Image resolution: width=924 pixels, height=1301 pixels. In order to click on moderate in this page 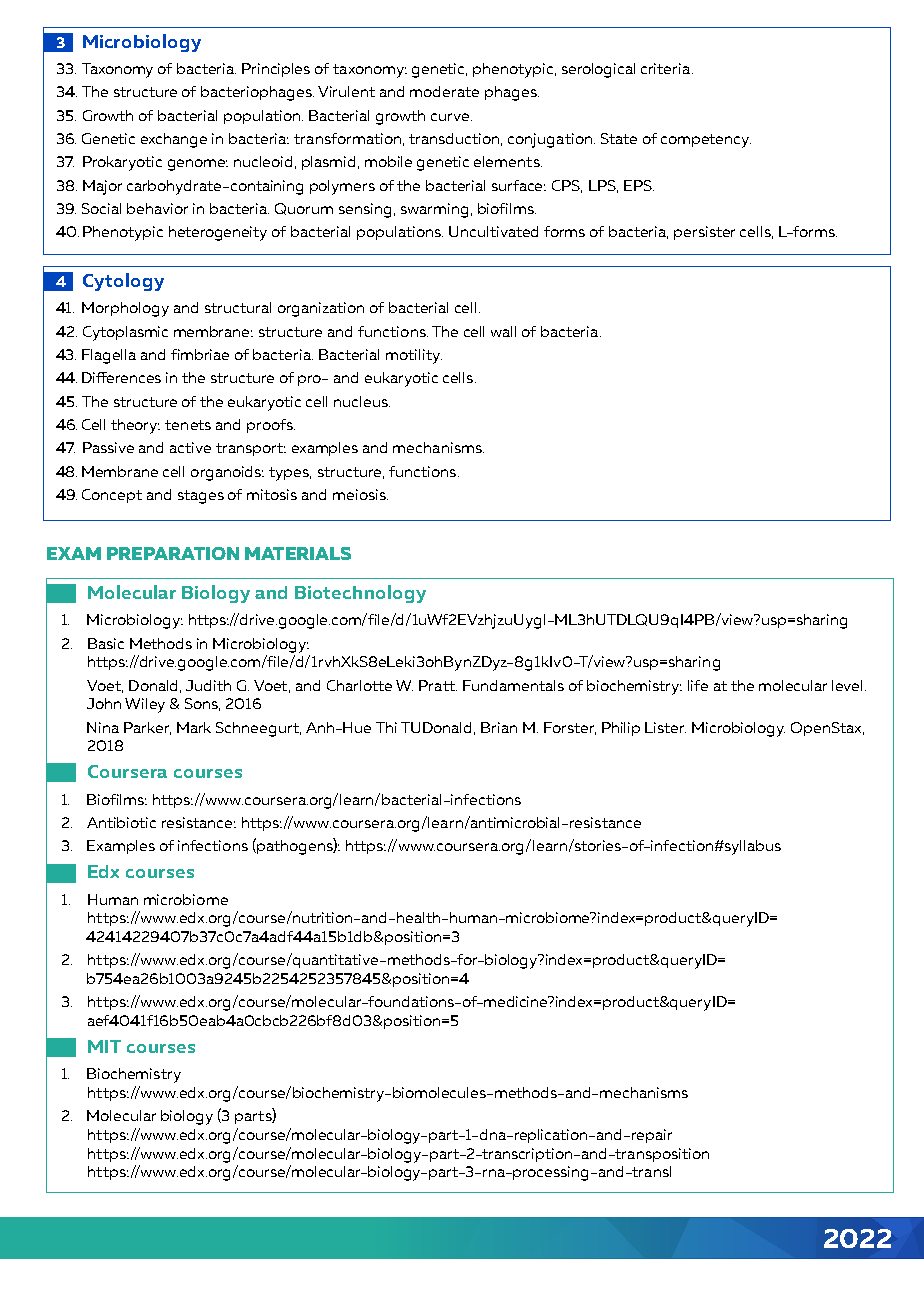, I will do `click(444, 91)`.
